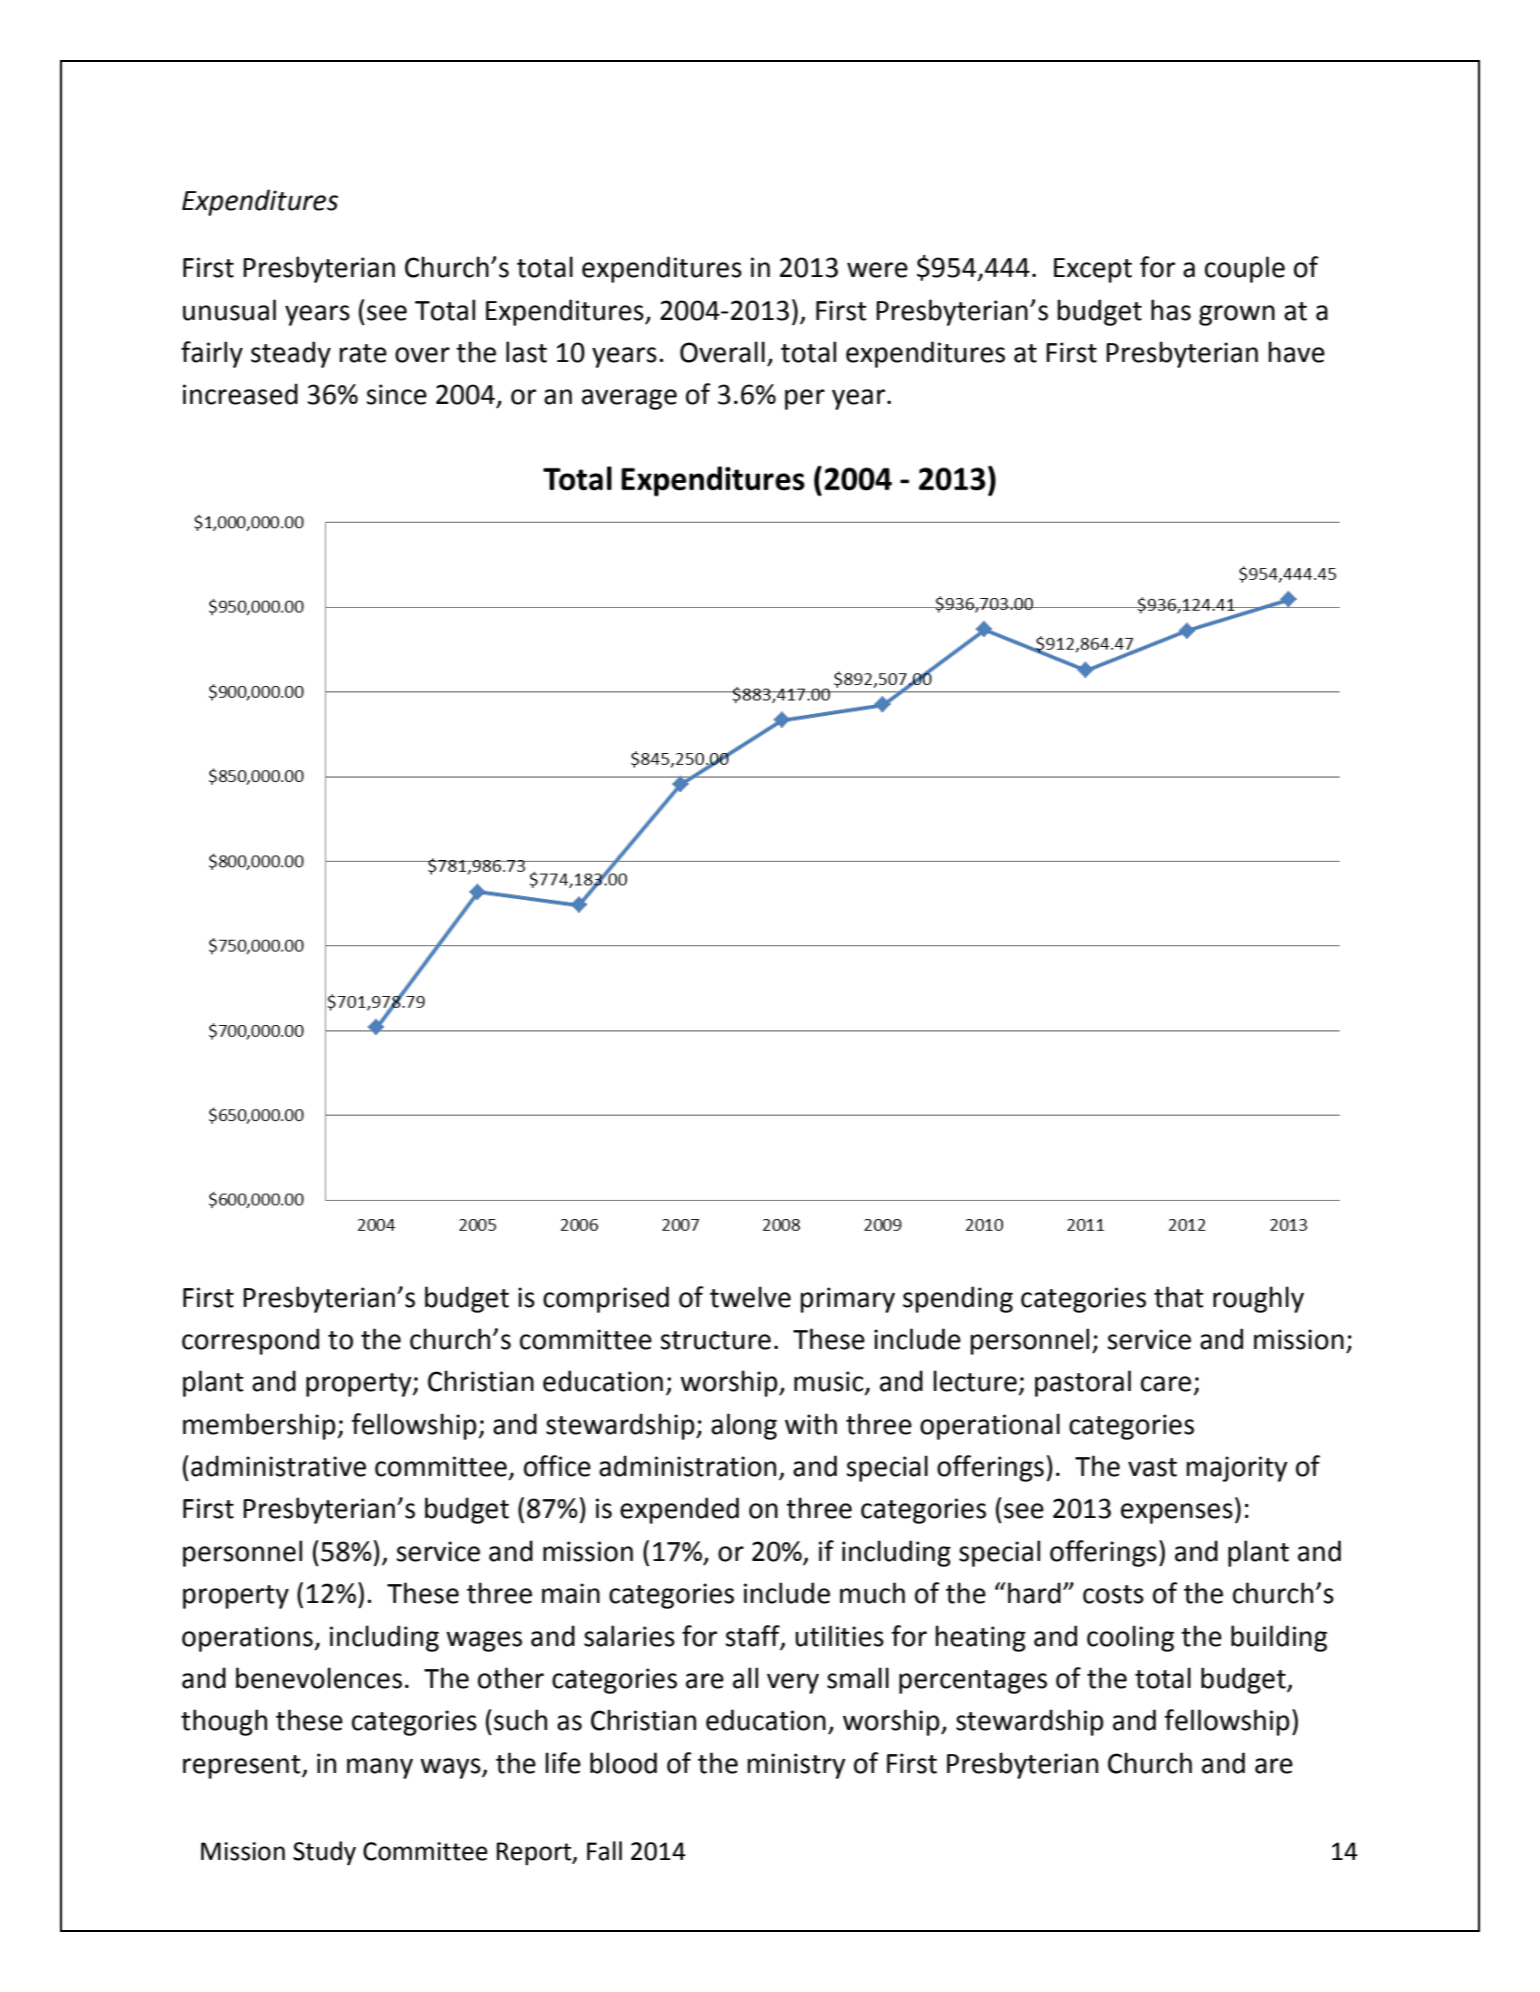 Image resolution: width=1540 pixels, height=1992 pixels. Describe the element at coordinates (363, 353) in the screenshot. I see `rate` at that location.
